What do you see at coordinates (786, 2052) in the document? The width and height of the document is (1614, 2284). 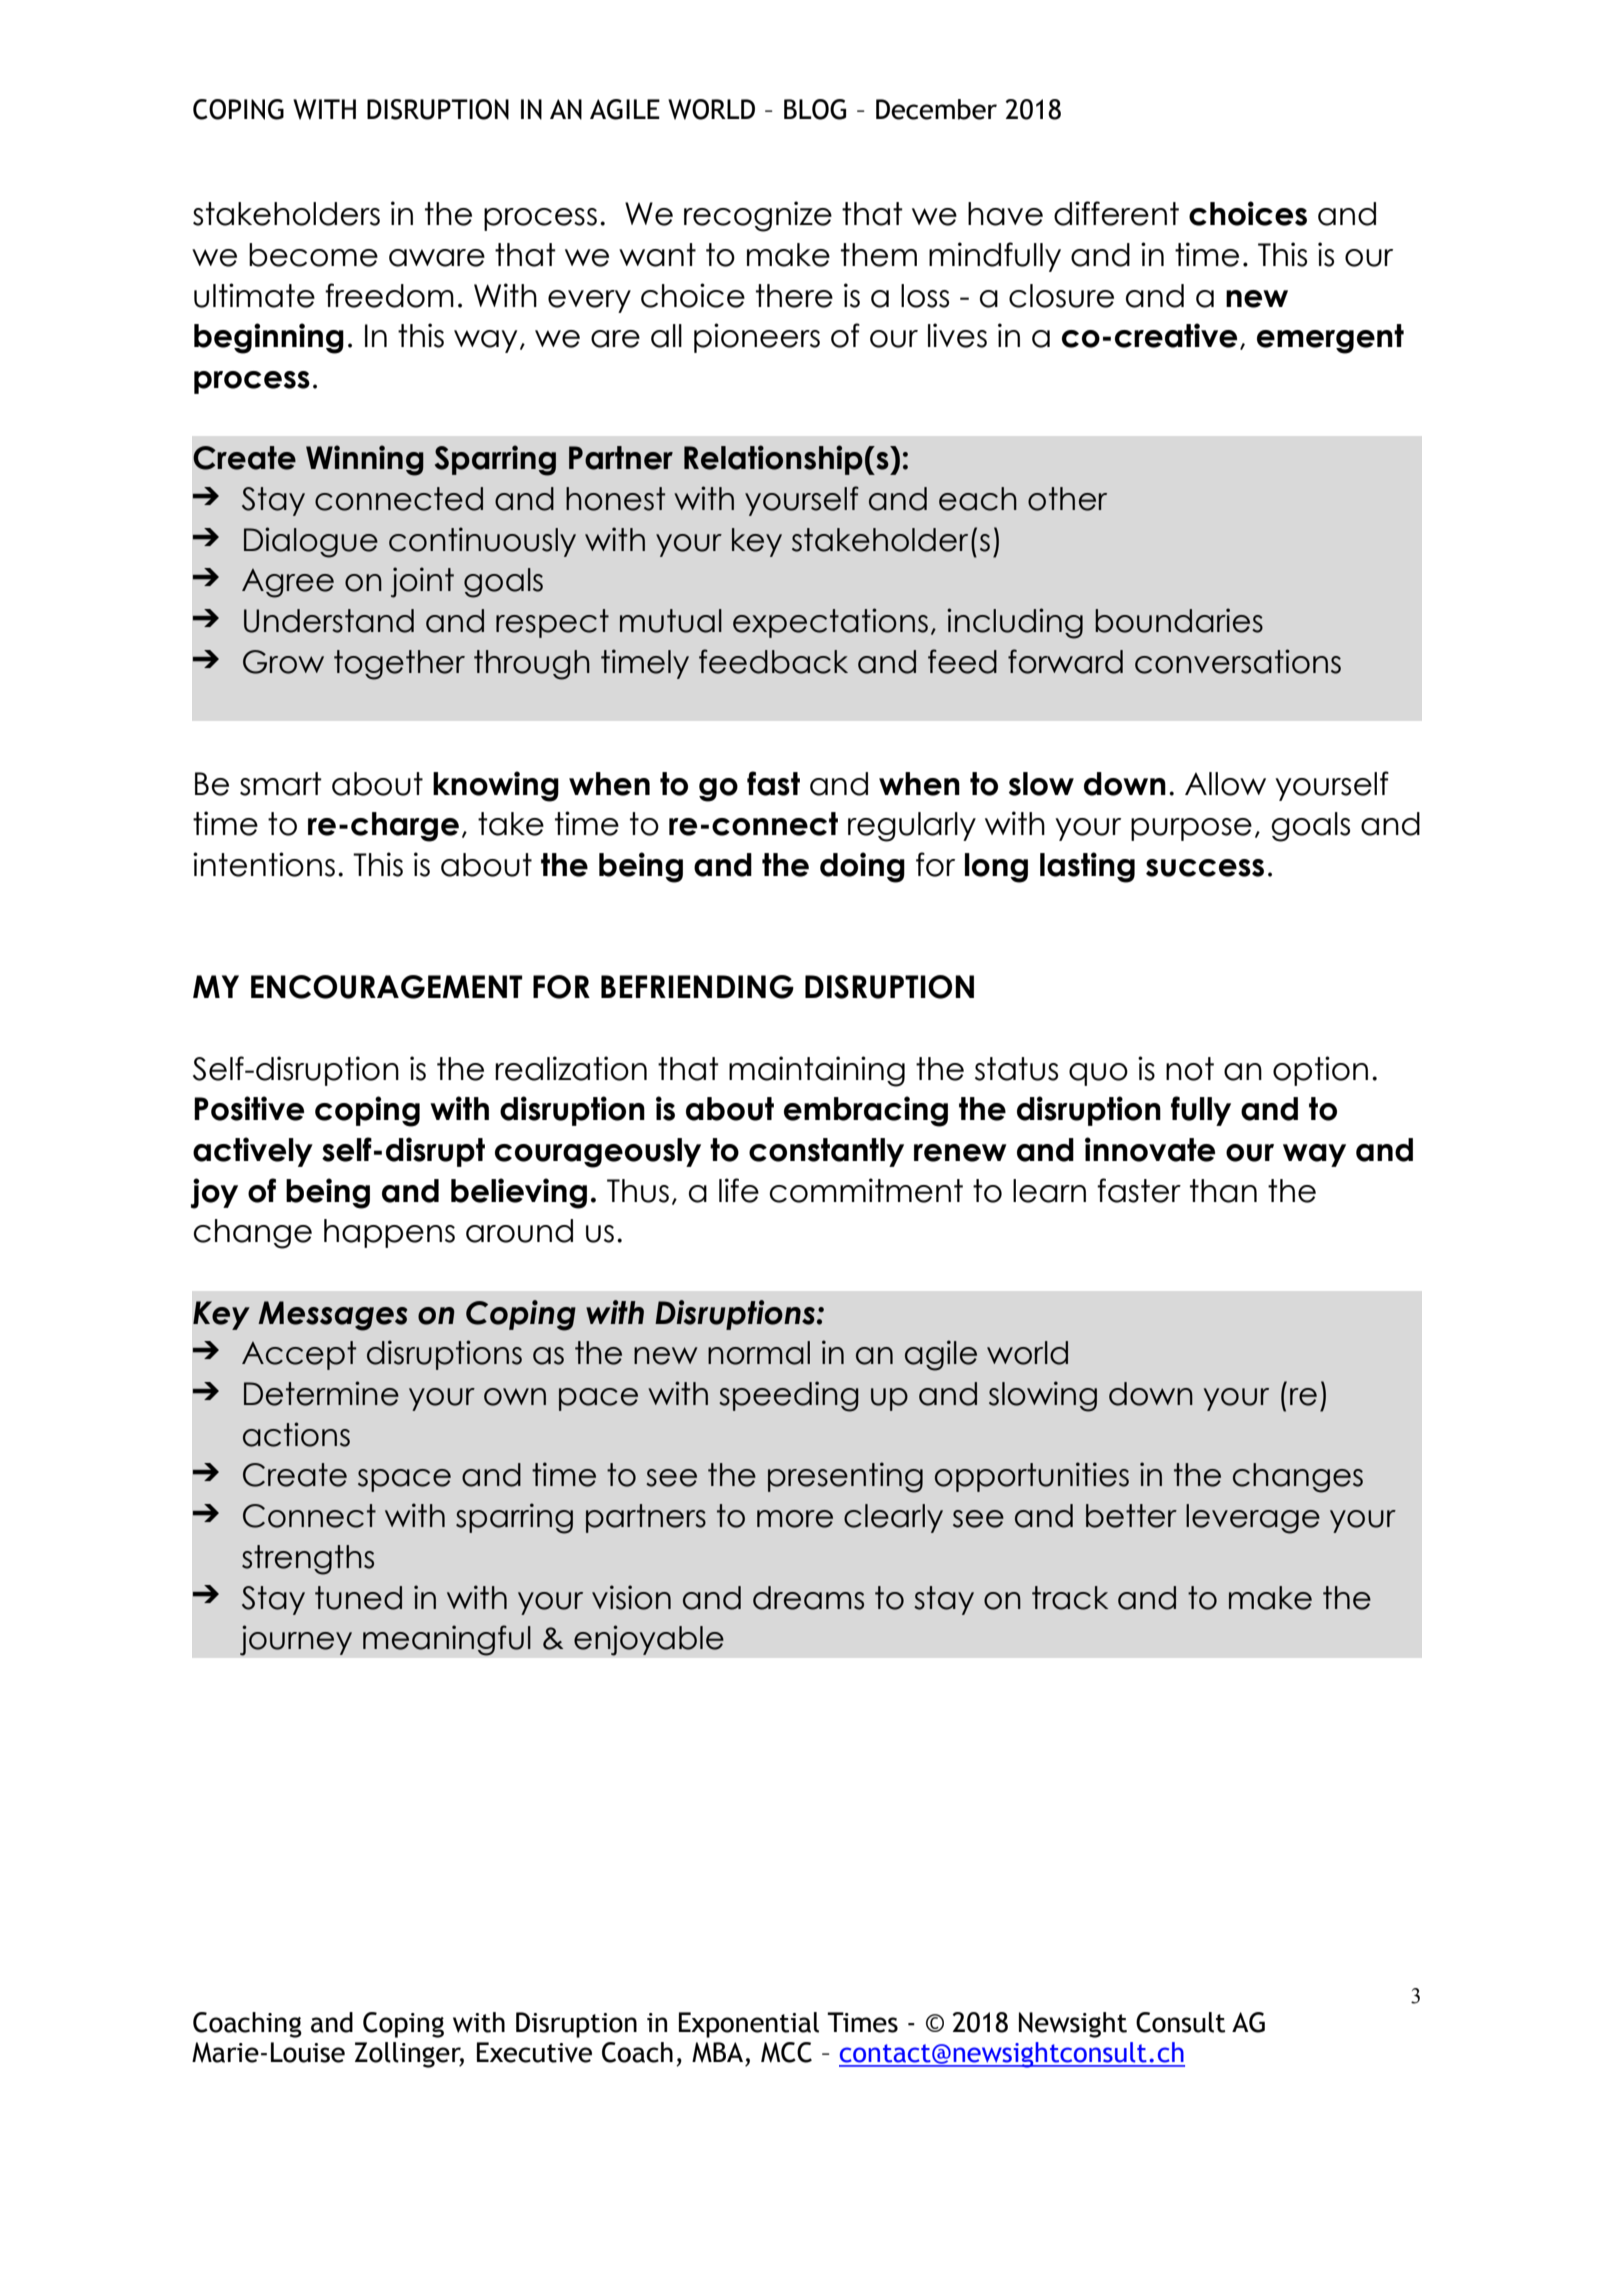 I see `MCC` at bounding box center [786, 2052].
